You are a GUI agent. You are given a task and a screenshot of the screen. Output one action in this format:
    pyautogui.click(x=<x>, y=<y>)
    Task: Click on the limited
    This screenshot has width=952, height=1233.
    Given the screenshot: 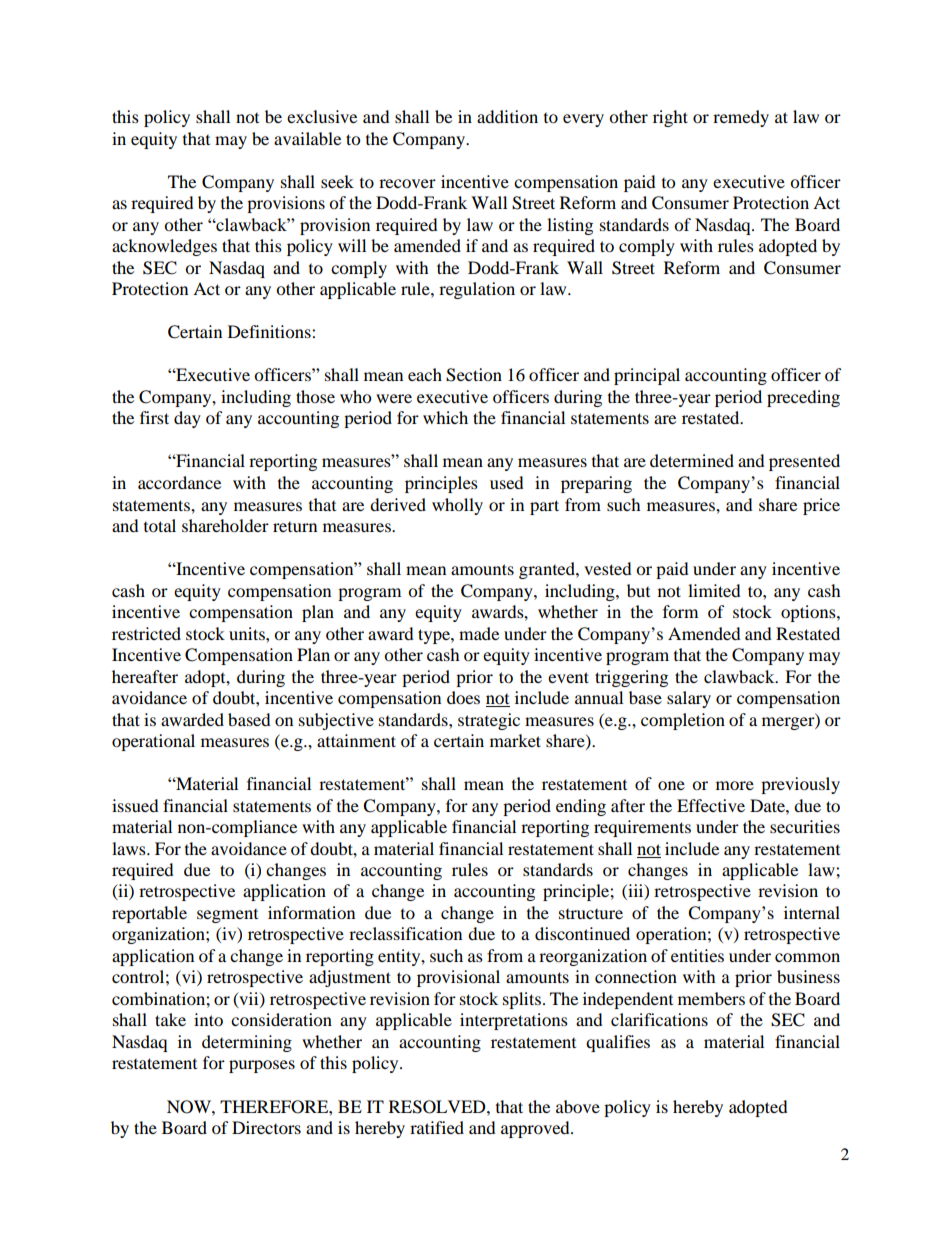 What is the action you would take?
    pyautogui.click(x=714, y=590)
